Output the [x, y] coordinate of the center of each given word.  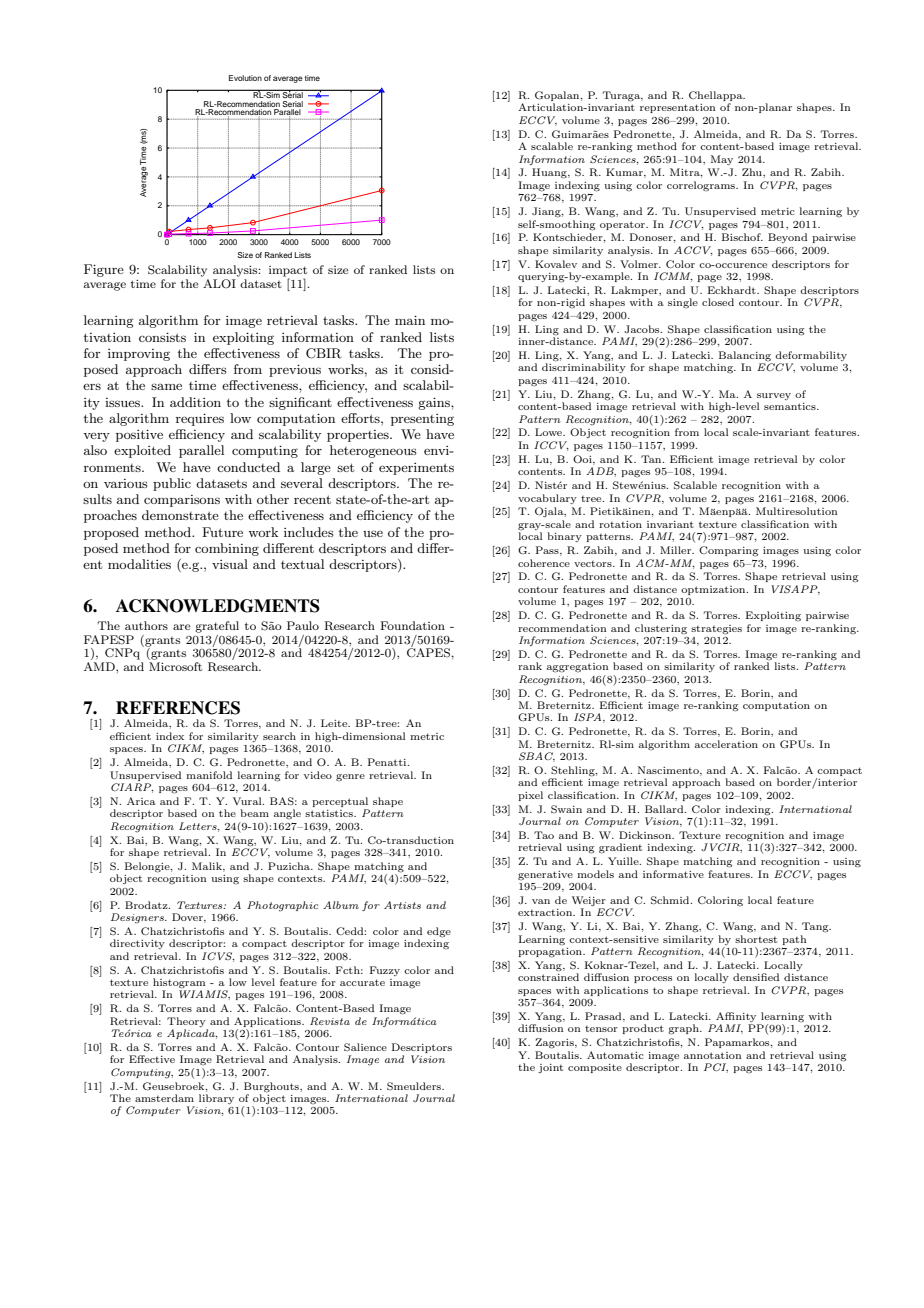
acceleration [726, 744]
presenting [422, 420]
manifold [209, 775]
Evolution [245, 78]
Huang [550, 173]
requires [200, 419]
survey [774, 396]
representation [677, 108]
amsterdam [164, 1098]
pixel [530, 796]
